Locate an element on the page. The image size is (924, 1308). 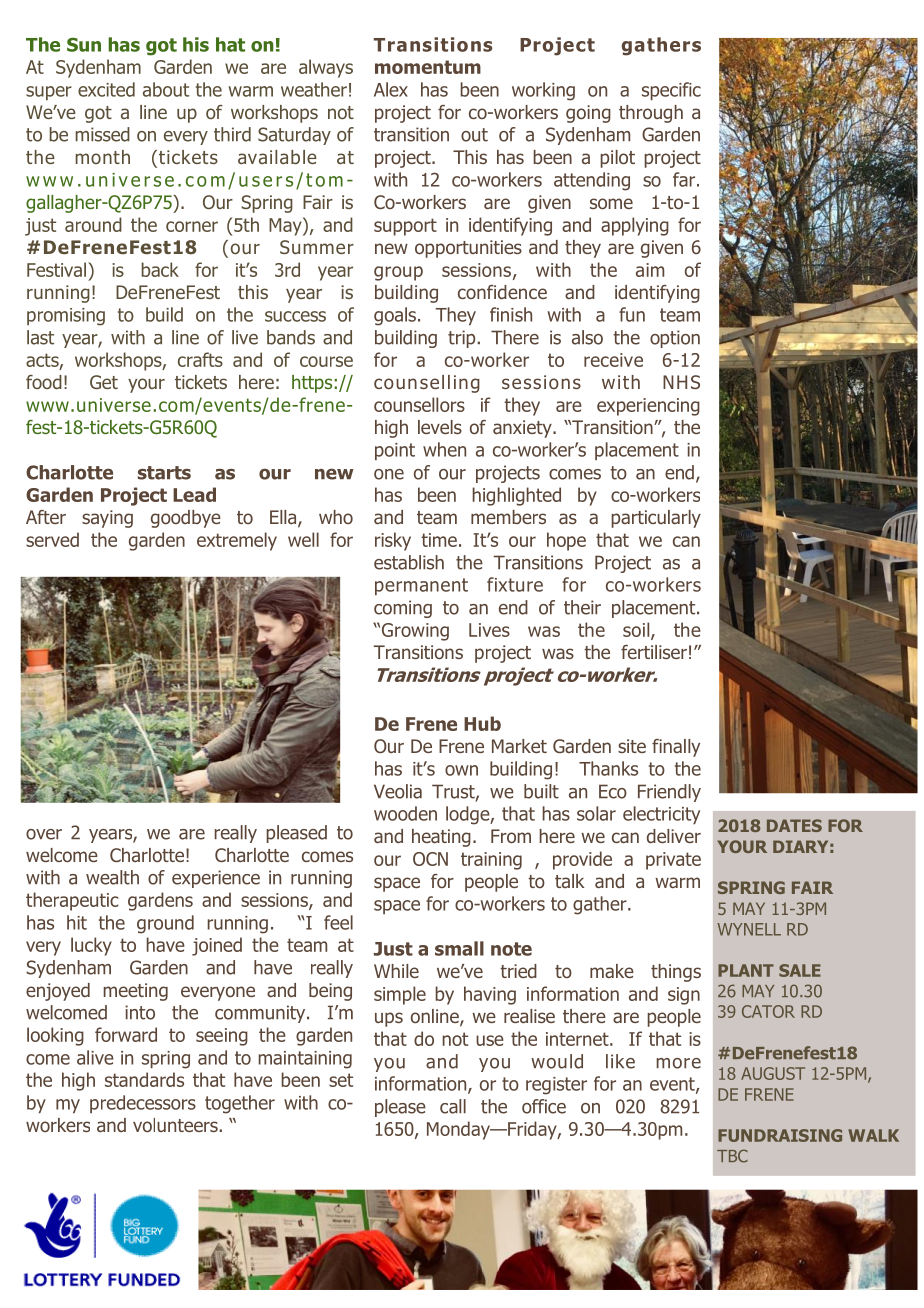
fertiliser is located at coordinates (654, 652).
